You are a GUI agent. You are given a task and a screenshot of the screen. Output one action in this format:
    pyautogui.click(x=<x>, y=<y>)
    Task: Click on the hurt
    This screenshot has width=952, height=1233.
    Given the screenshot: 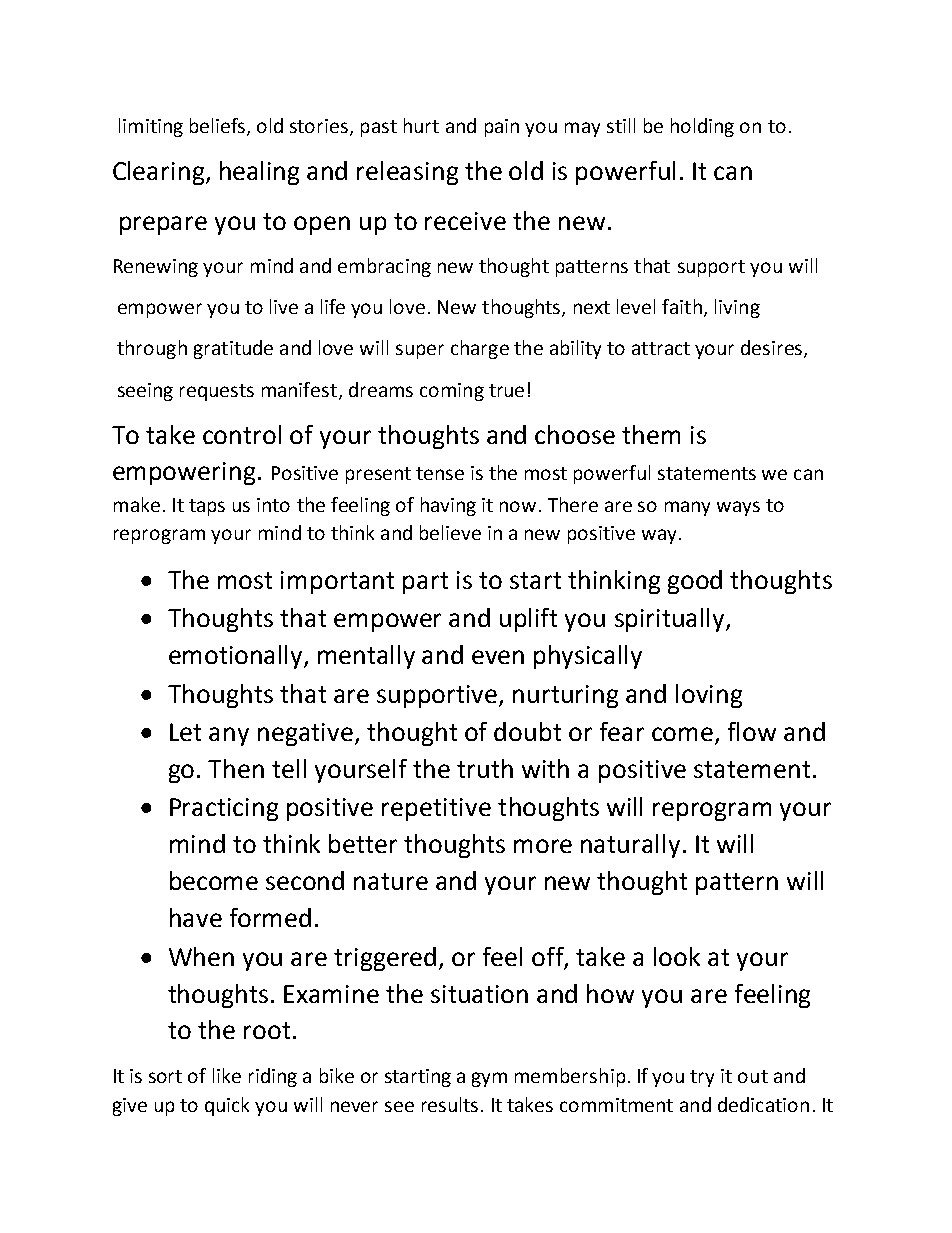 What is the action you would take?
    pyautogui.click(x=421, y=125)
